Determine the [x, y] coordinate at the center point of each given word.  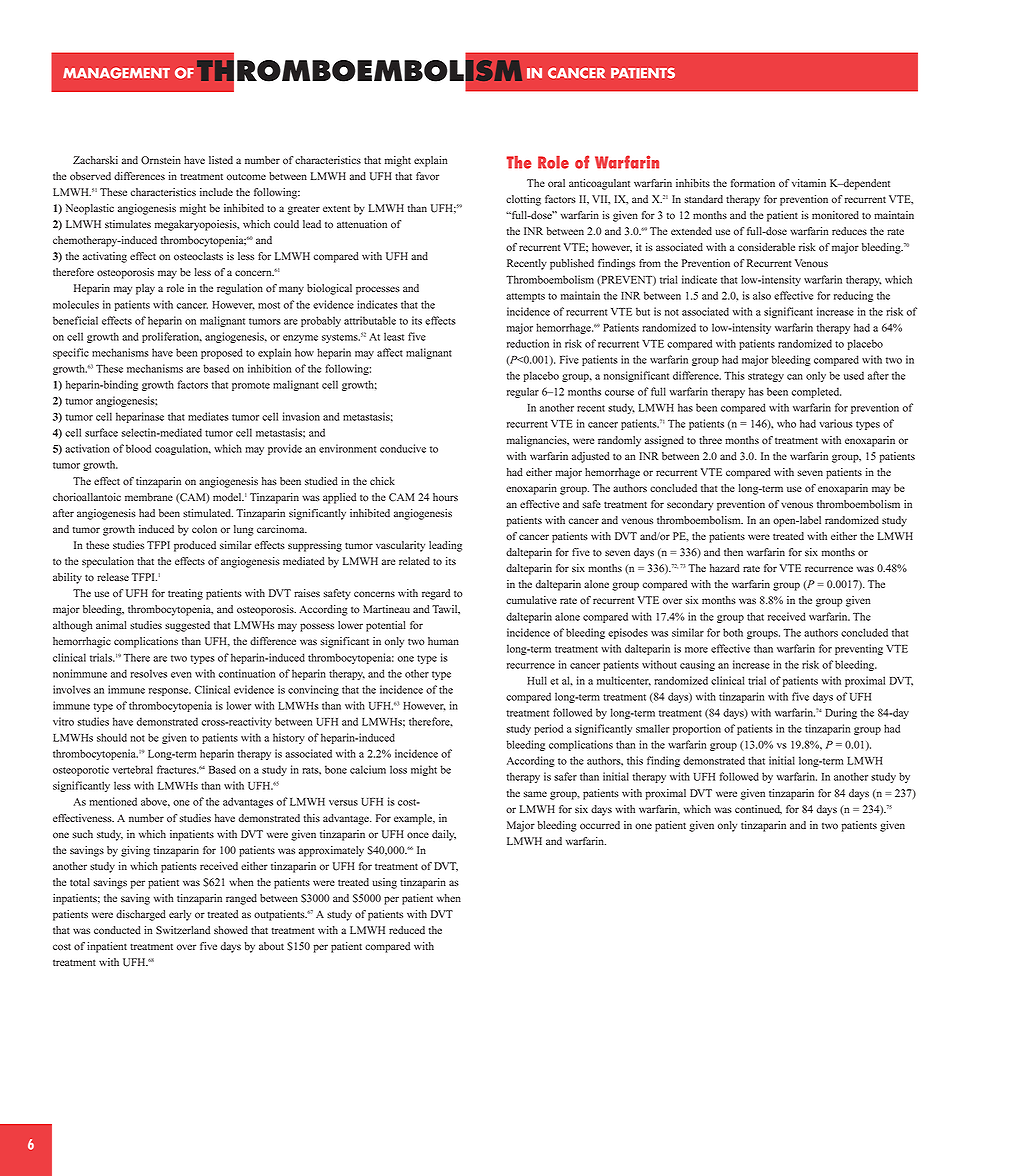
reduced [407, 930]
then [733, 552]
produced [195, 546]
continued [758, 810]
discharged [141, 915]
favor [427, 176]
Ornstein [161, 160]
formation [753, 183]
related [414, 561]
